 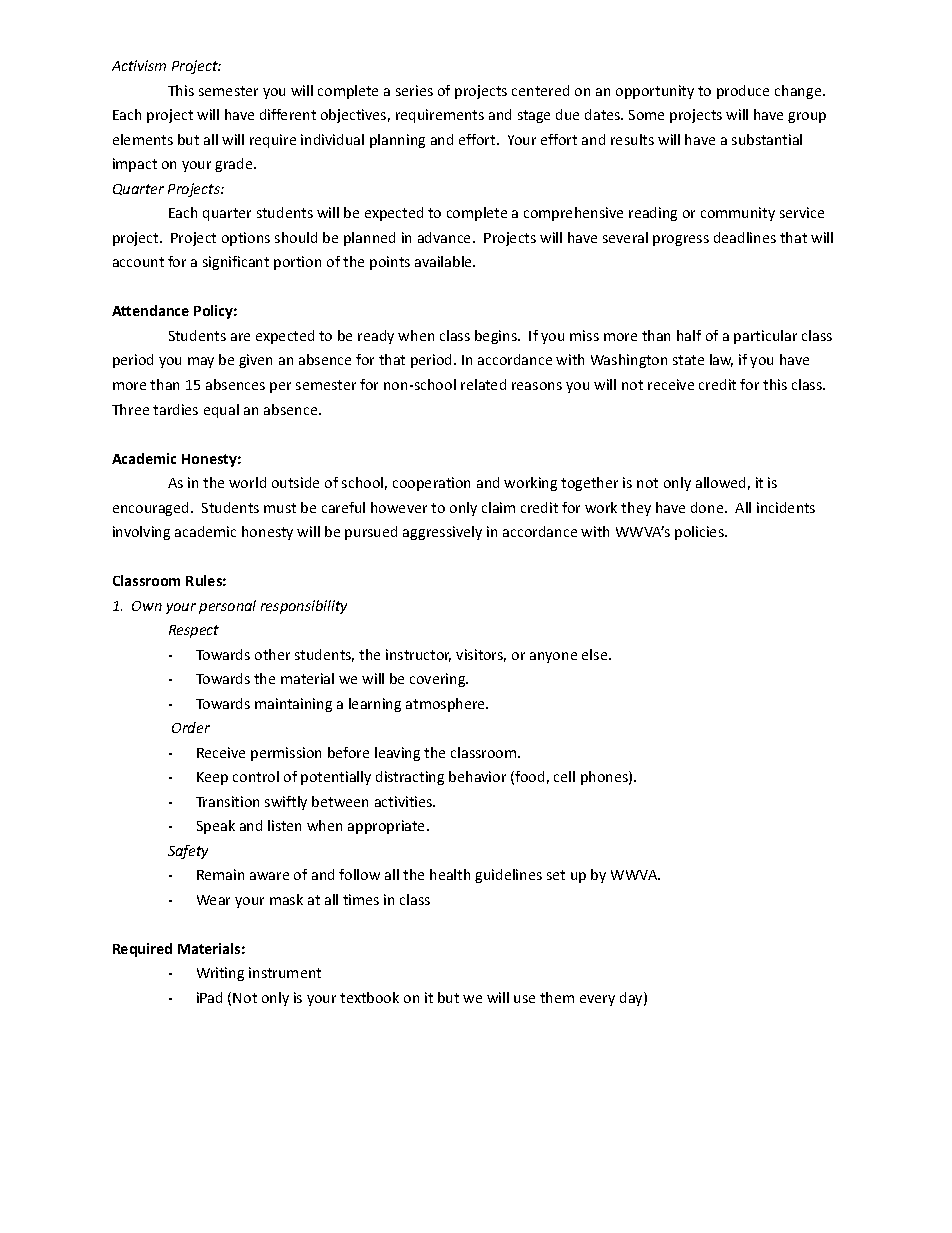 I want to click on use, so click(x=524, y=999).
